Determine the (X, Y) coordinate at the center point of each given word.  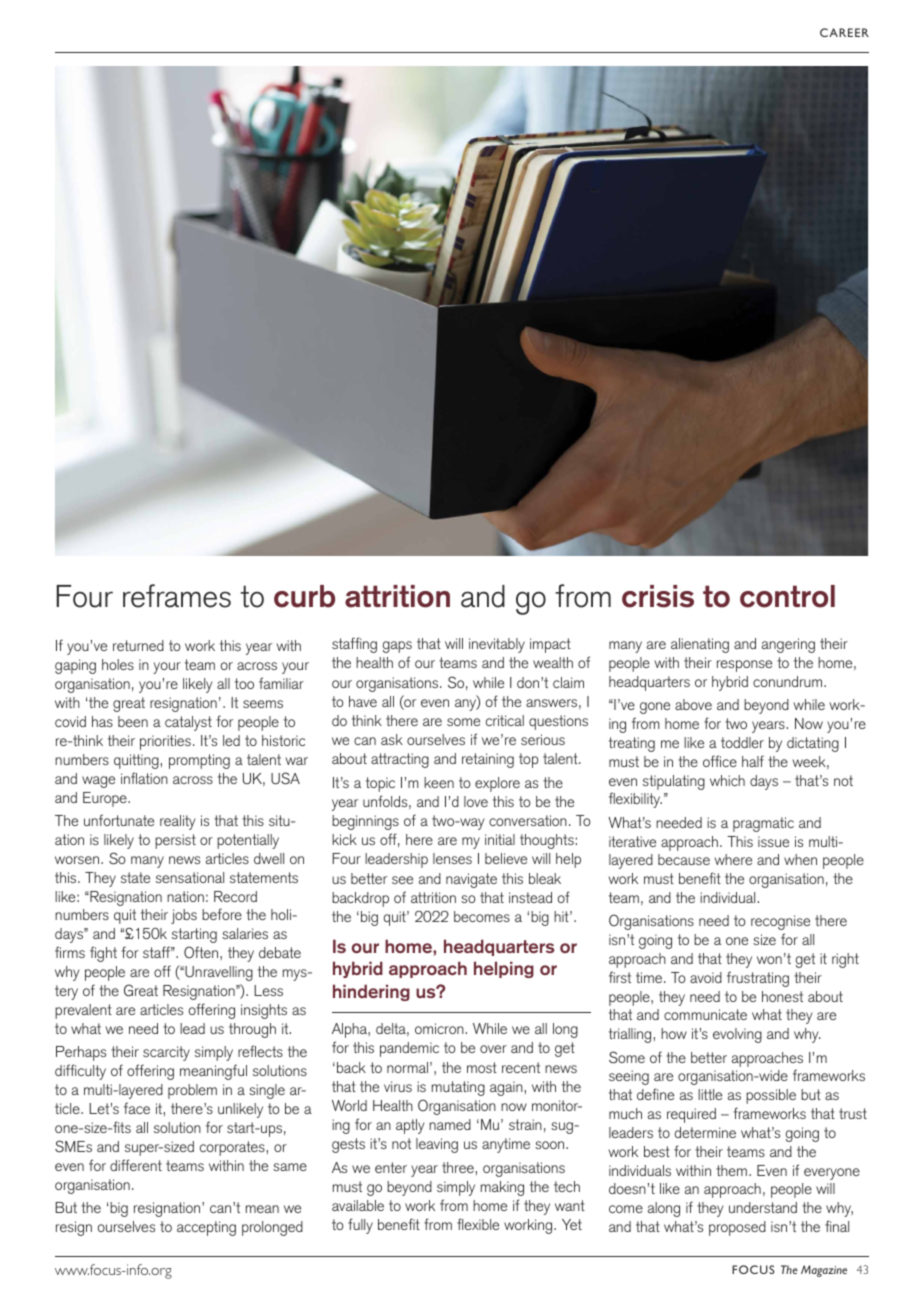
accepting (206, 1228)
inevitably (497, 645)
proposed (737, 1228)
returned (138, 645)
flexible (478, 1224)
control (787, 596)
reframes (177, 596)
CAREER (844, 32)
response (744, 666)
